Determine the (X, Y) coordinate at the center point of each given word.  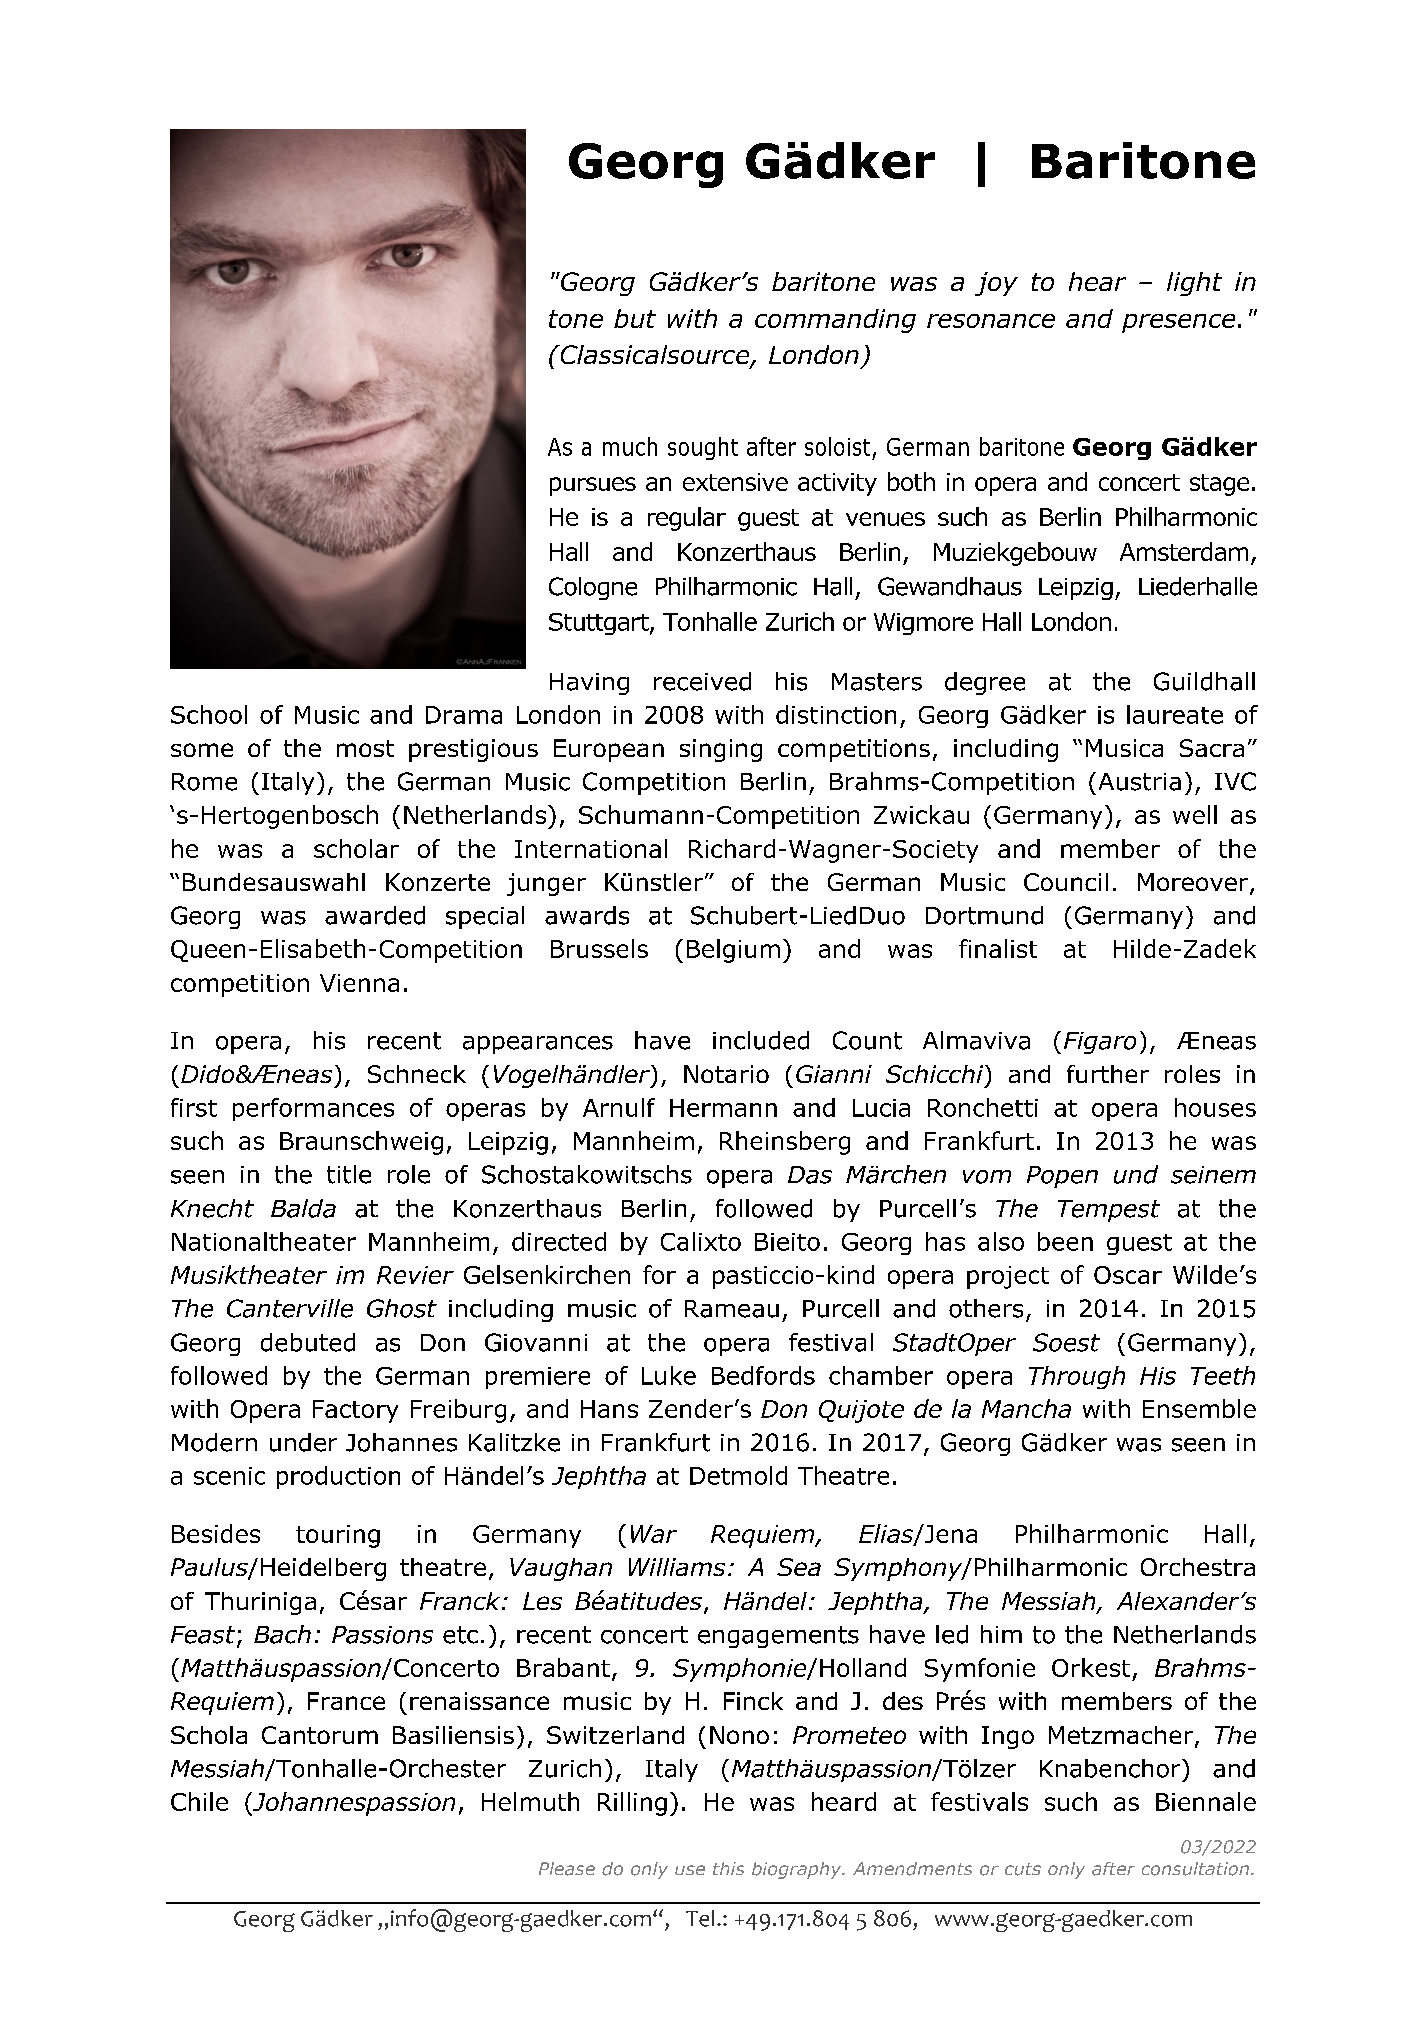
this (728, 1868)
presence (1178, 323)
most (365, 748)
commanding (835, 321)
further (1108, 1074)
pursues (593, 486)
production (338, 1477)
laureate (1175, 714)
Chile (199, 1801)
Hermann (723, 1108)
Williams (677, 1567)
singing (721, 750)
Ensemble (1199, 1408)
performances (313, 1109)
